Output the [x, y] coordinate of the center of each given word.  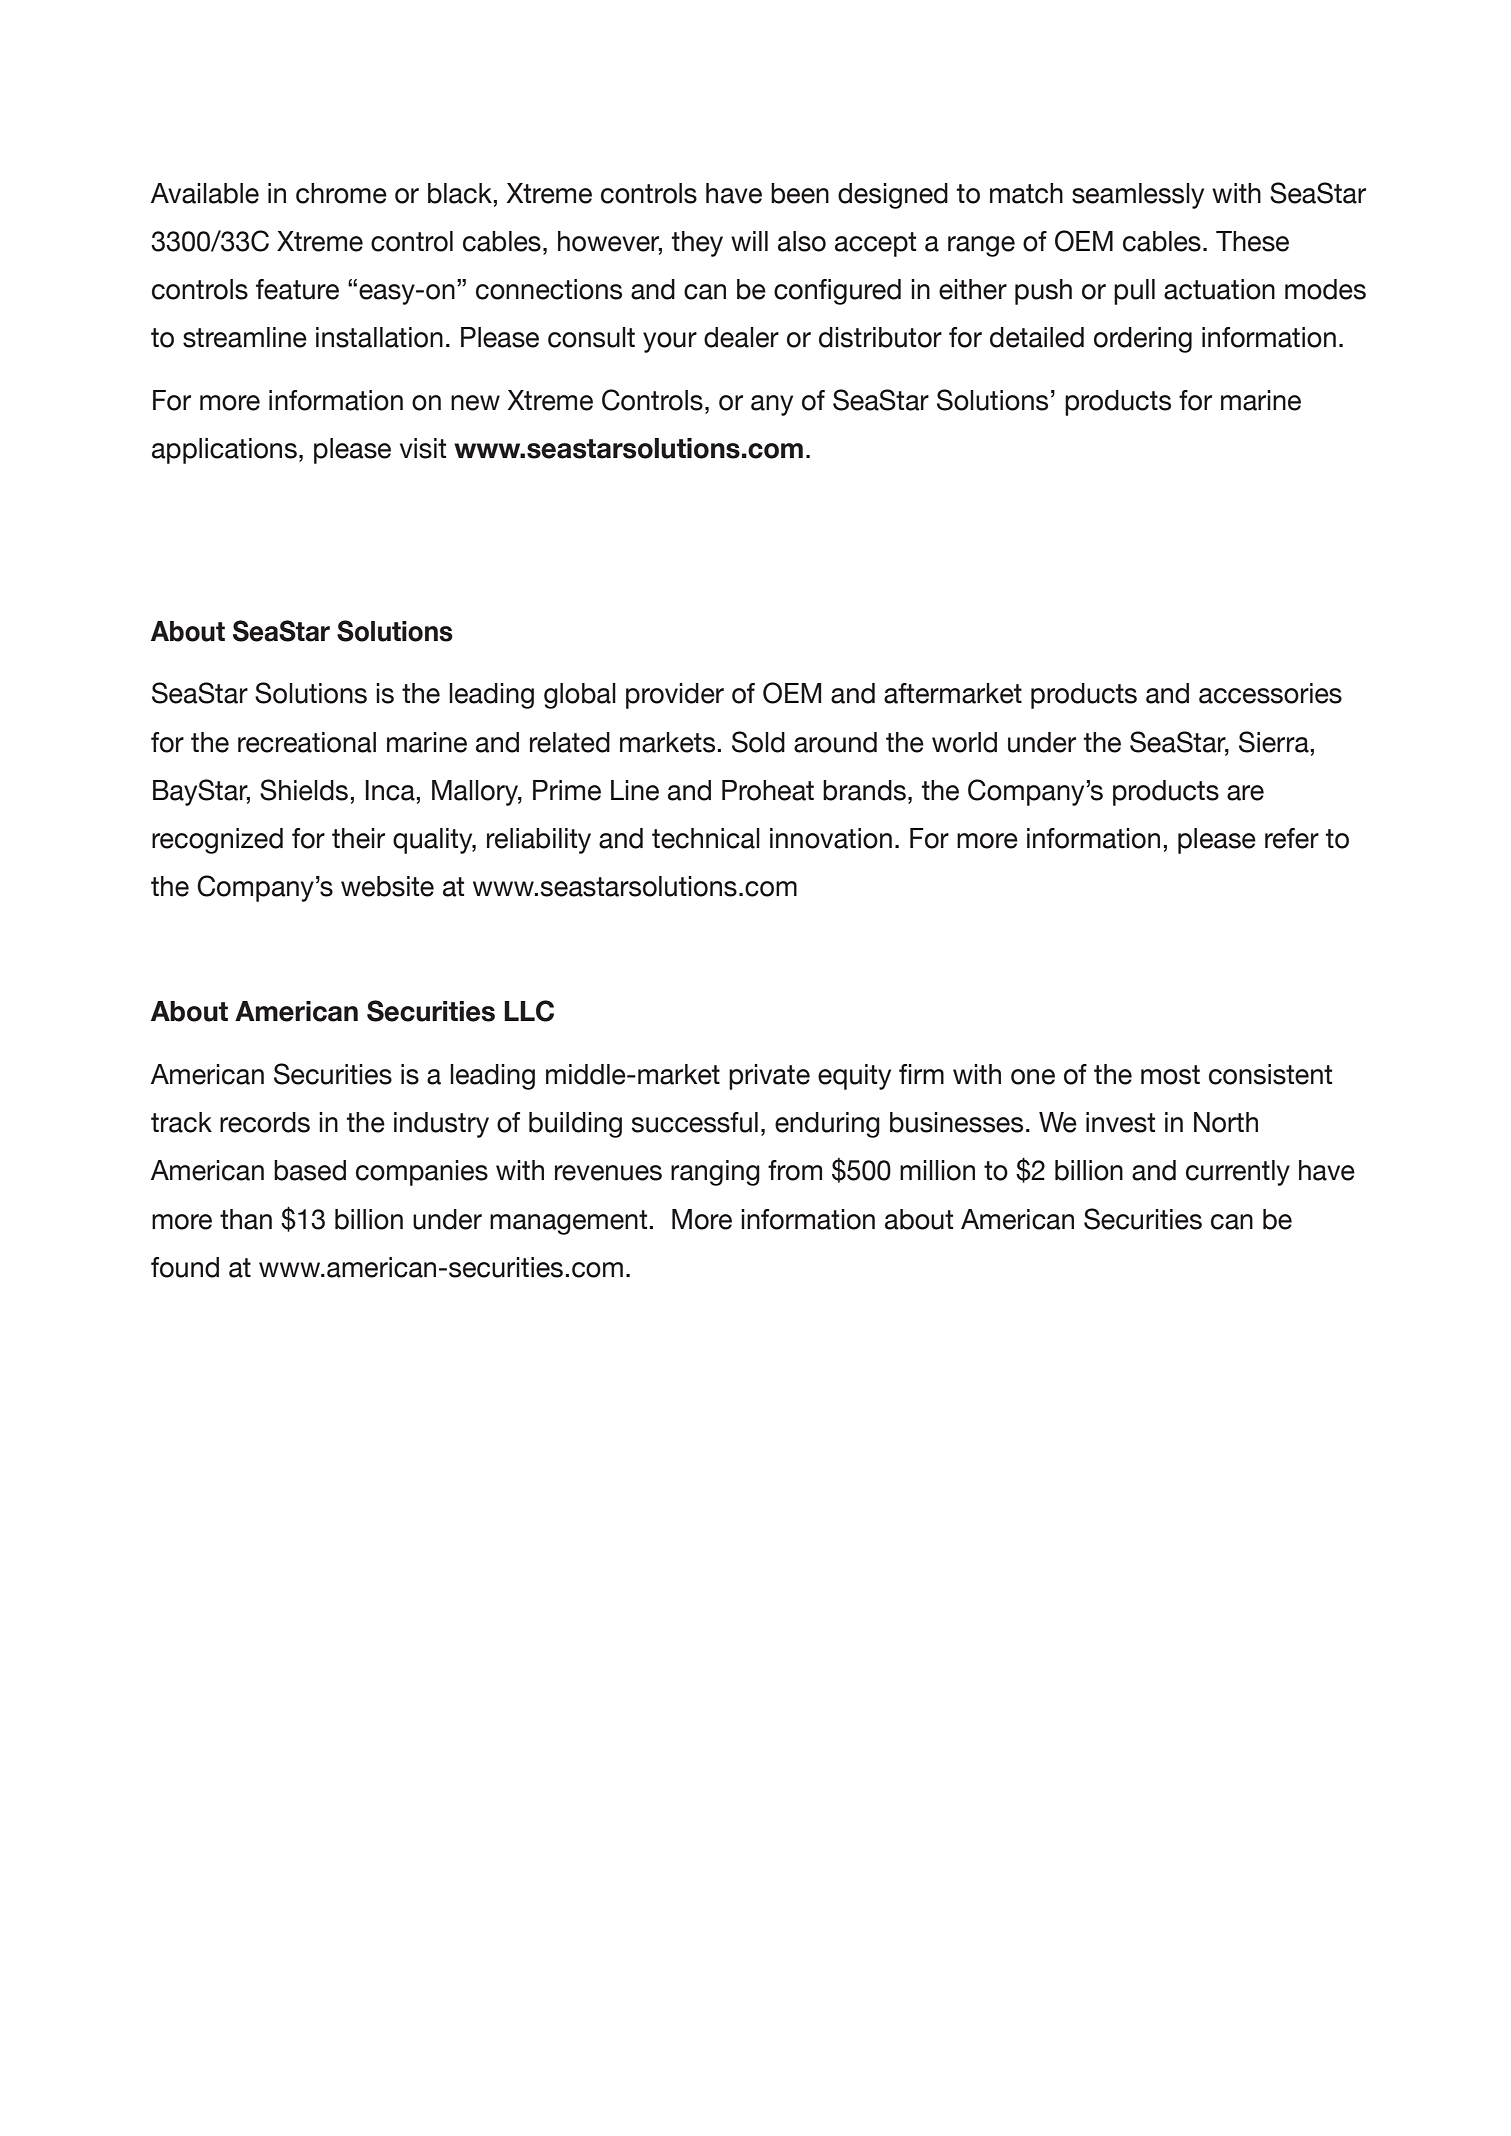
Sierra [1274, 742]
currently [1238, 1173]
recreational [307, 742]
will [749, 241]
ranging [715, 1173]
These [1252, 241]
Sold [758, 742]
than [246, 1219]
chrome [341, 193]
